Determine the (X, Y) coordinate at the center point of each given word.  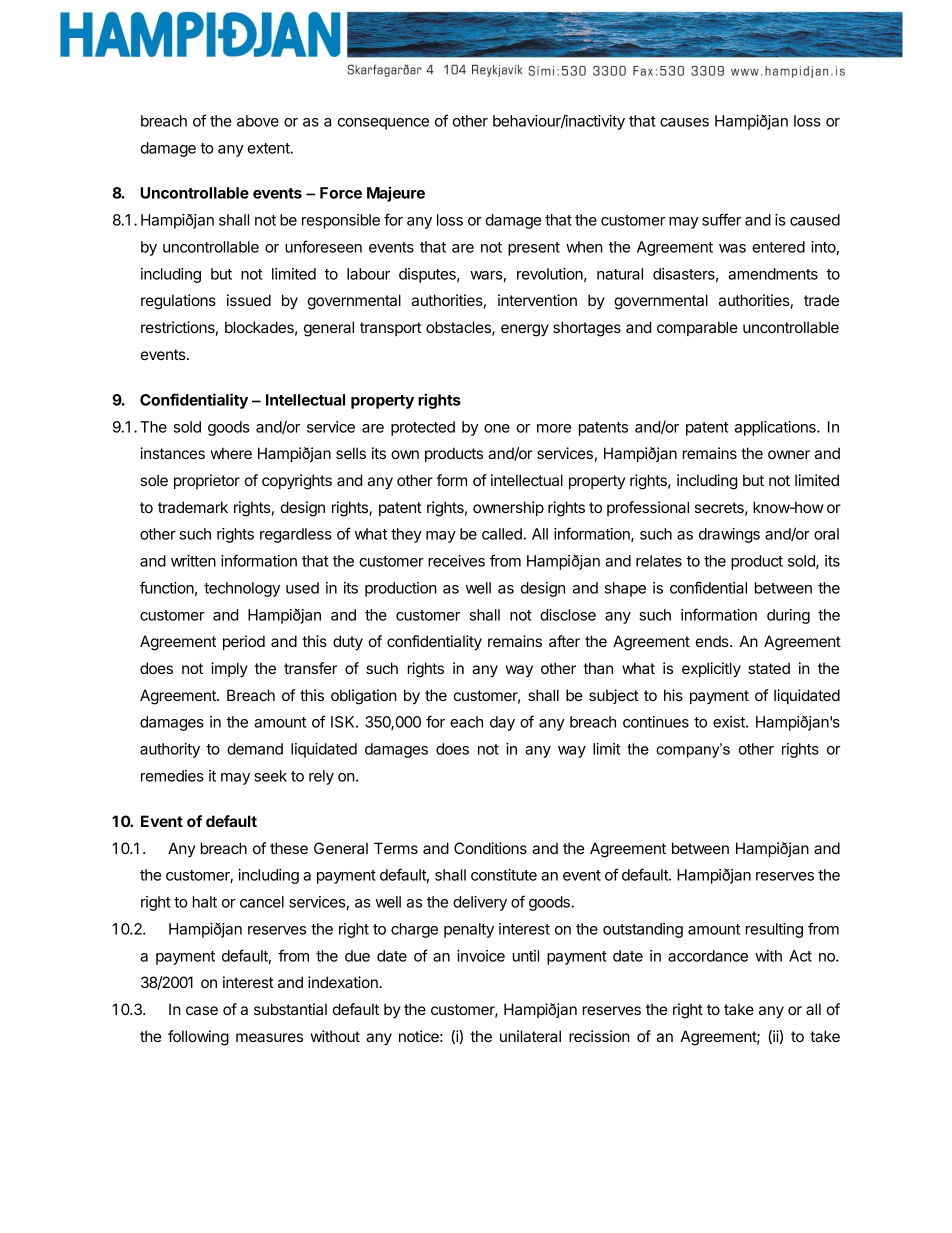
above (258, 121)
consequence (383, 124)
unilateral (530, 1036)
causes (684, 122)
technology (242, 589)
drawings (729, 535)
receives (456, 561)
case (202, 1010)
